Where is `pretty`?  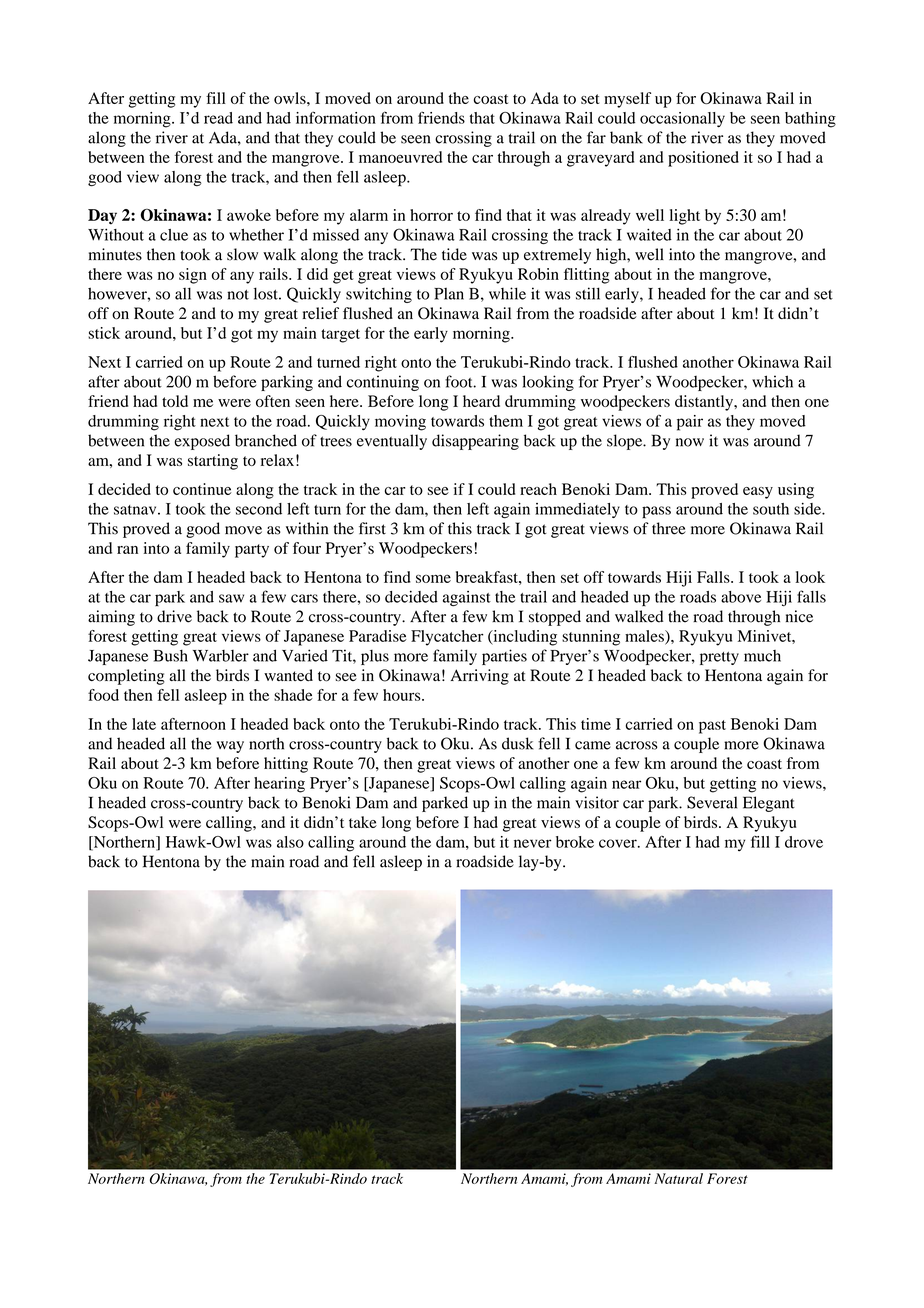 pretty is located at coordinates (719, 658).
